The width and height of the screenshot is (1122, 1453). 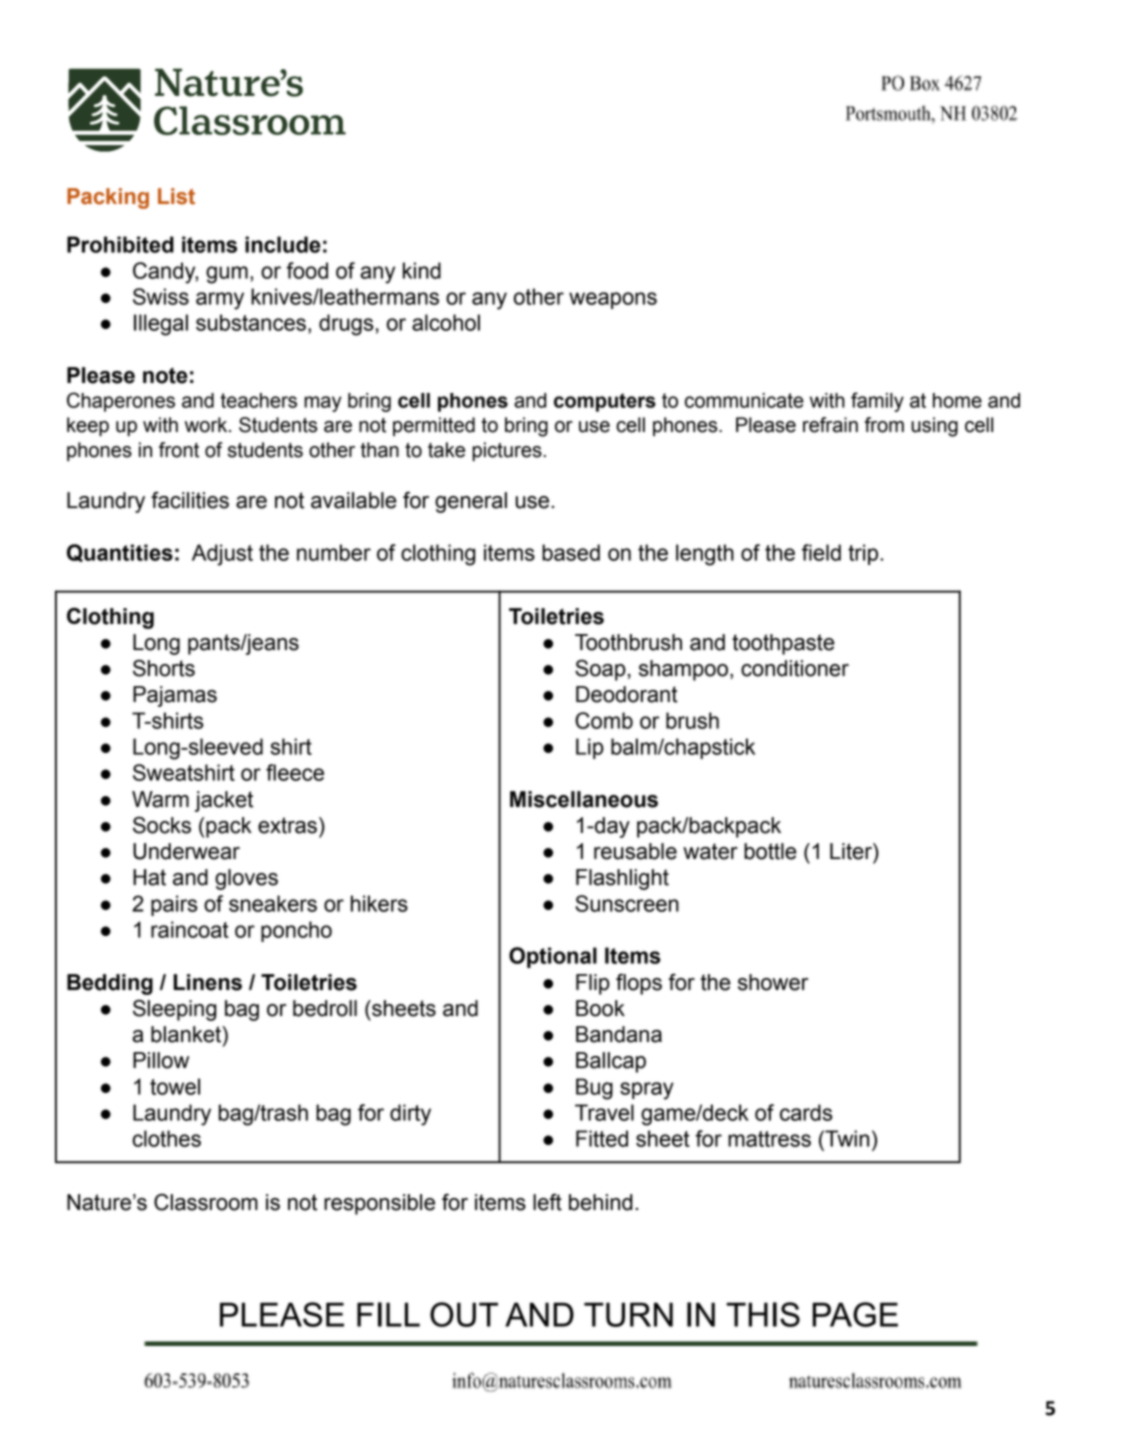 I want to click on conditioner, so click(x=795, y=668).
